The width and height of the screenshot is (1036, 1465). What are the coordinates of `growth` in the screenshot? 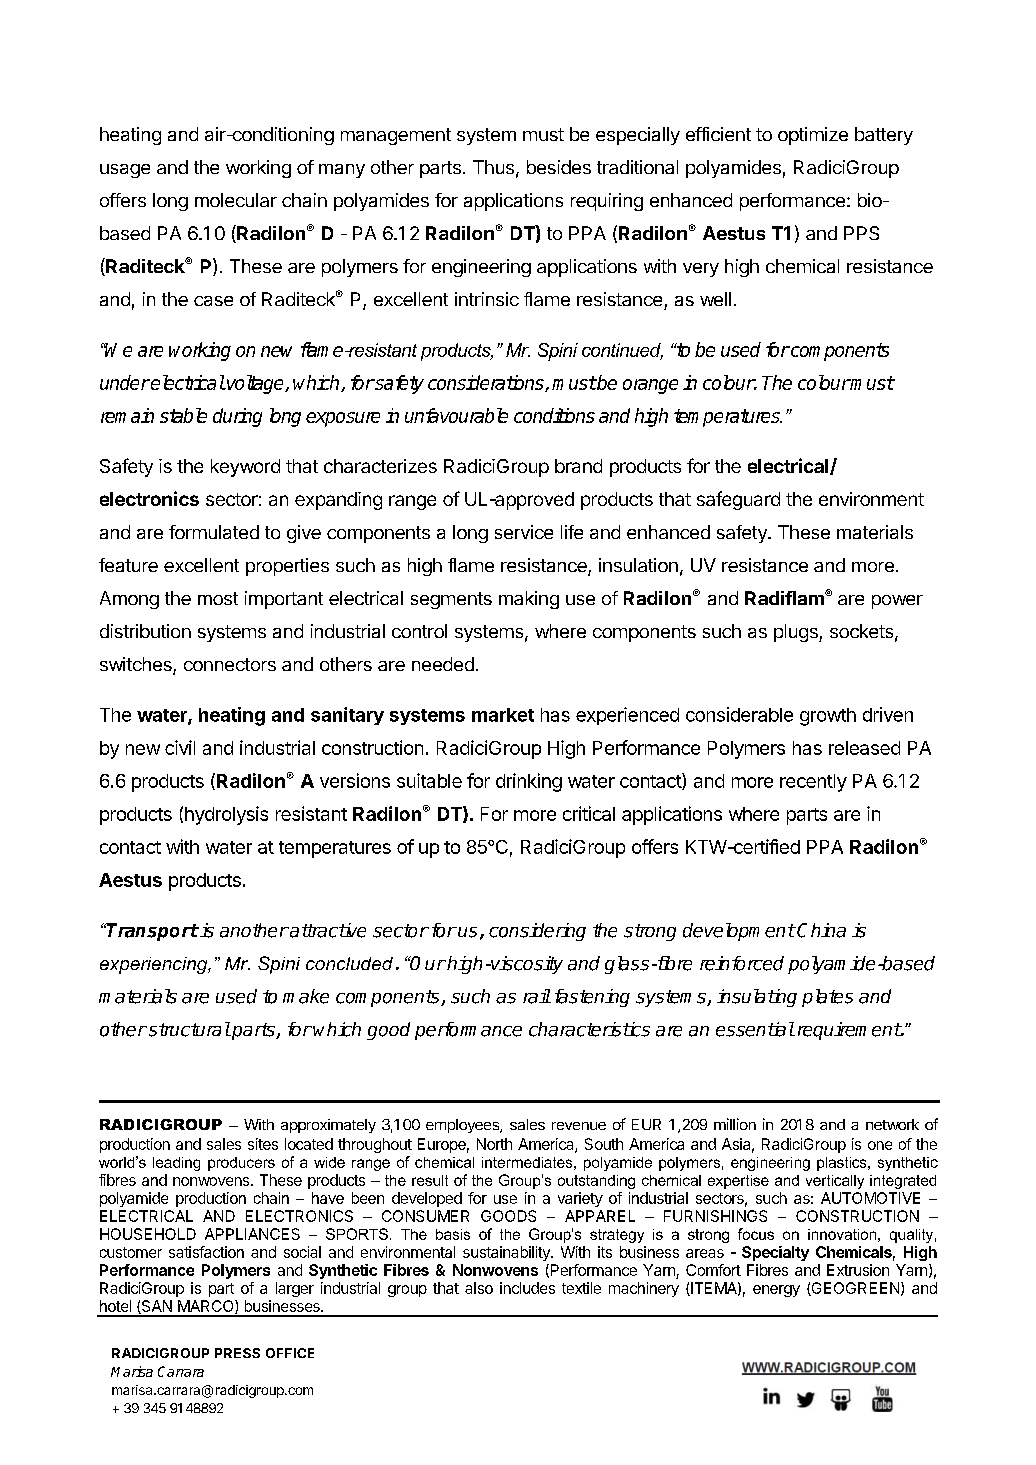 It's located at (828, 717).
